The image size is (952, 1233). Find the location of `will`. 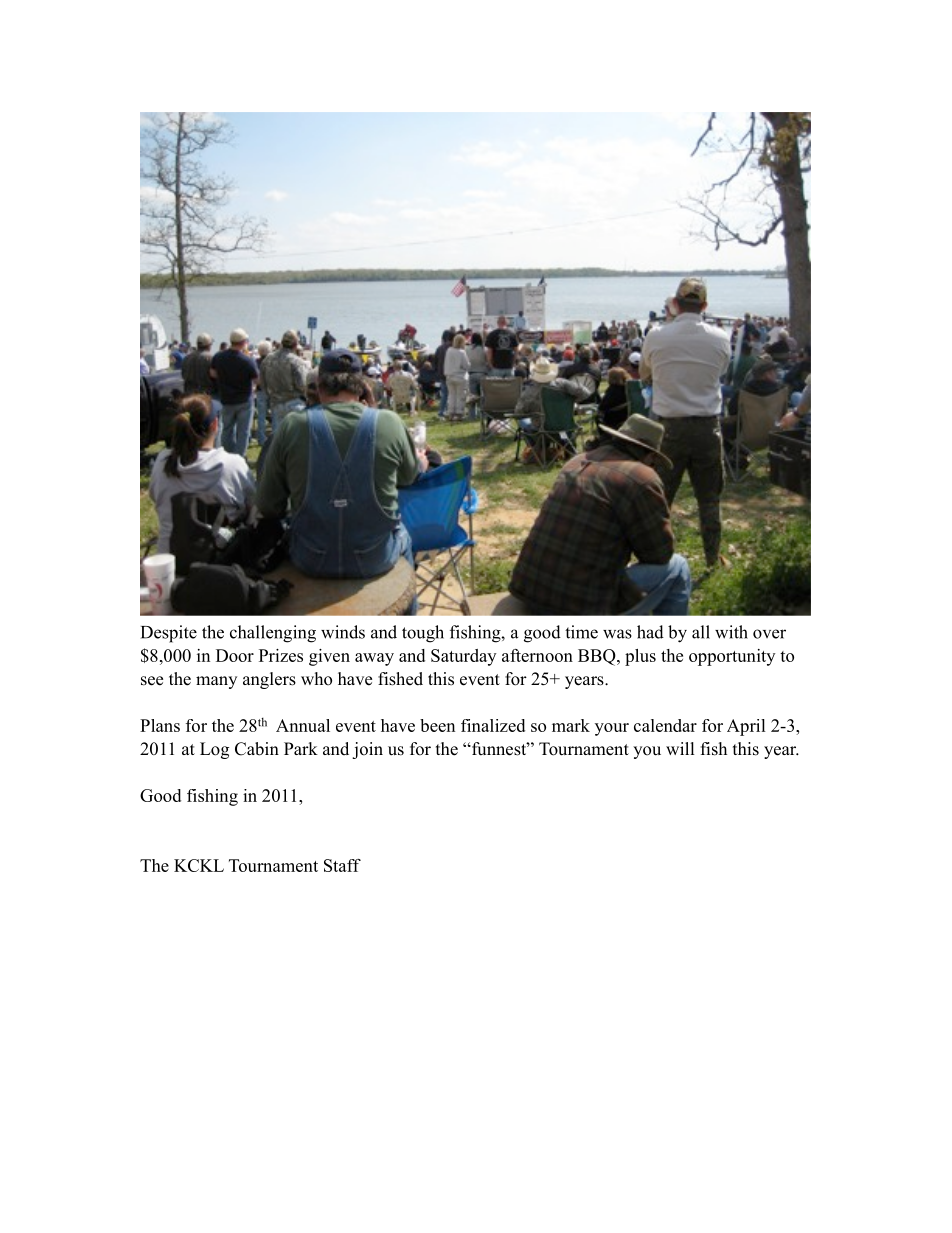

will is located at coordinates (680, 748).
